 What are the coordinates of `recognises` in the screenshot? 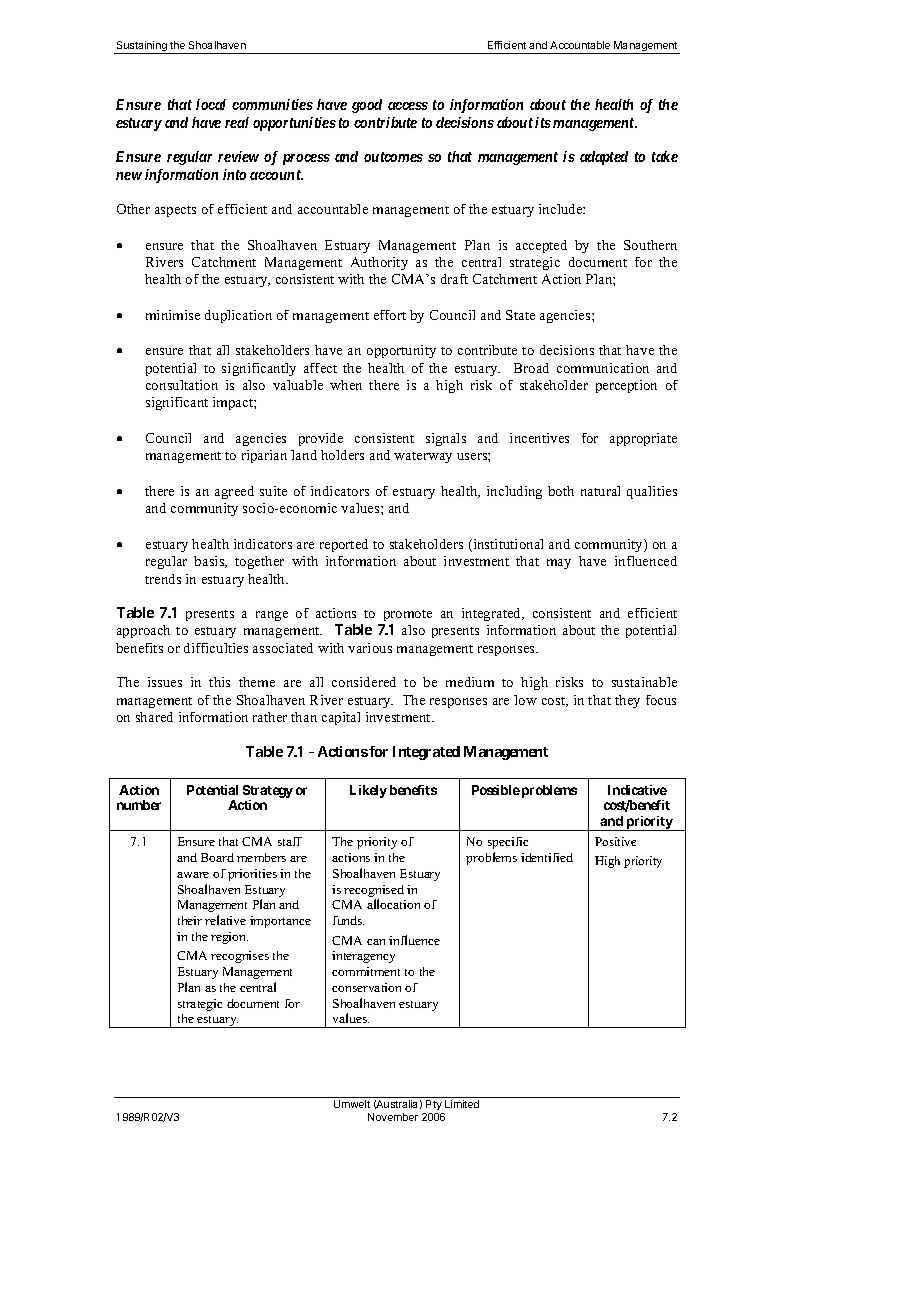 It's located at (240, 957).
